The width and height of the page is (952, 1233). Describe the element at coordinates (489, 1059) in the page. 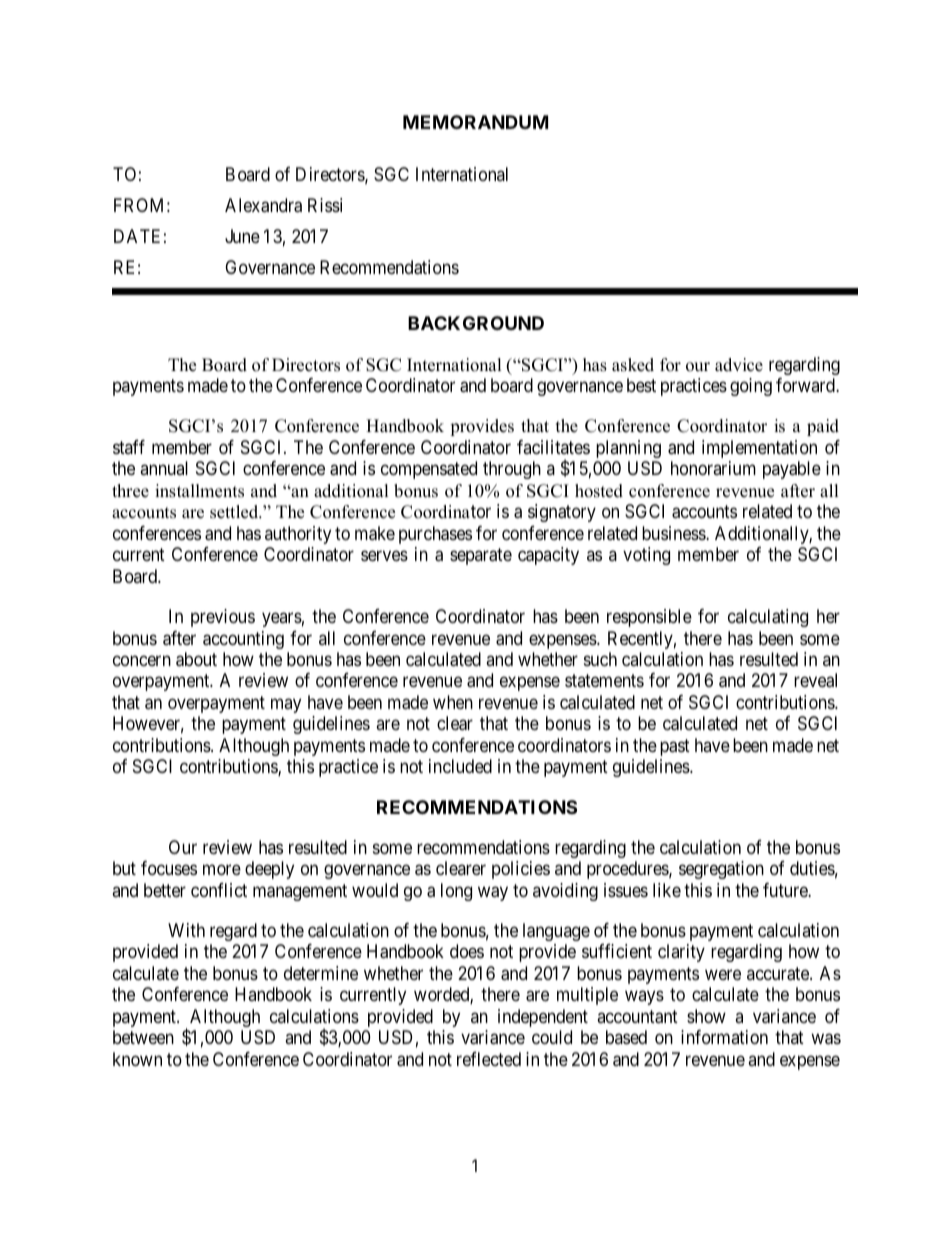

I see `reflected` at that location.
